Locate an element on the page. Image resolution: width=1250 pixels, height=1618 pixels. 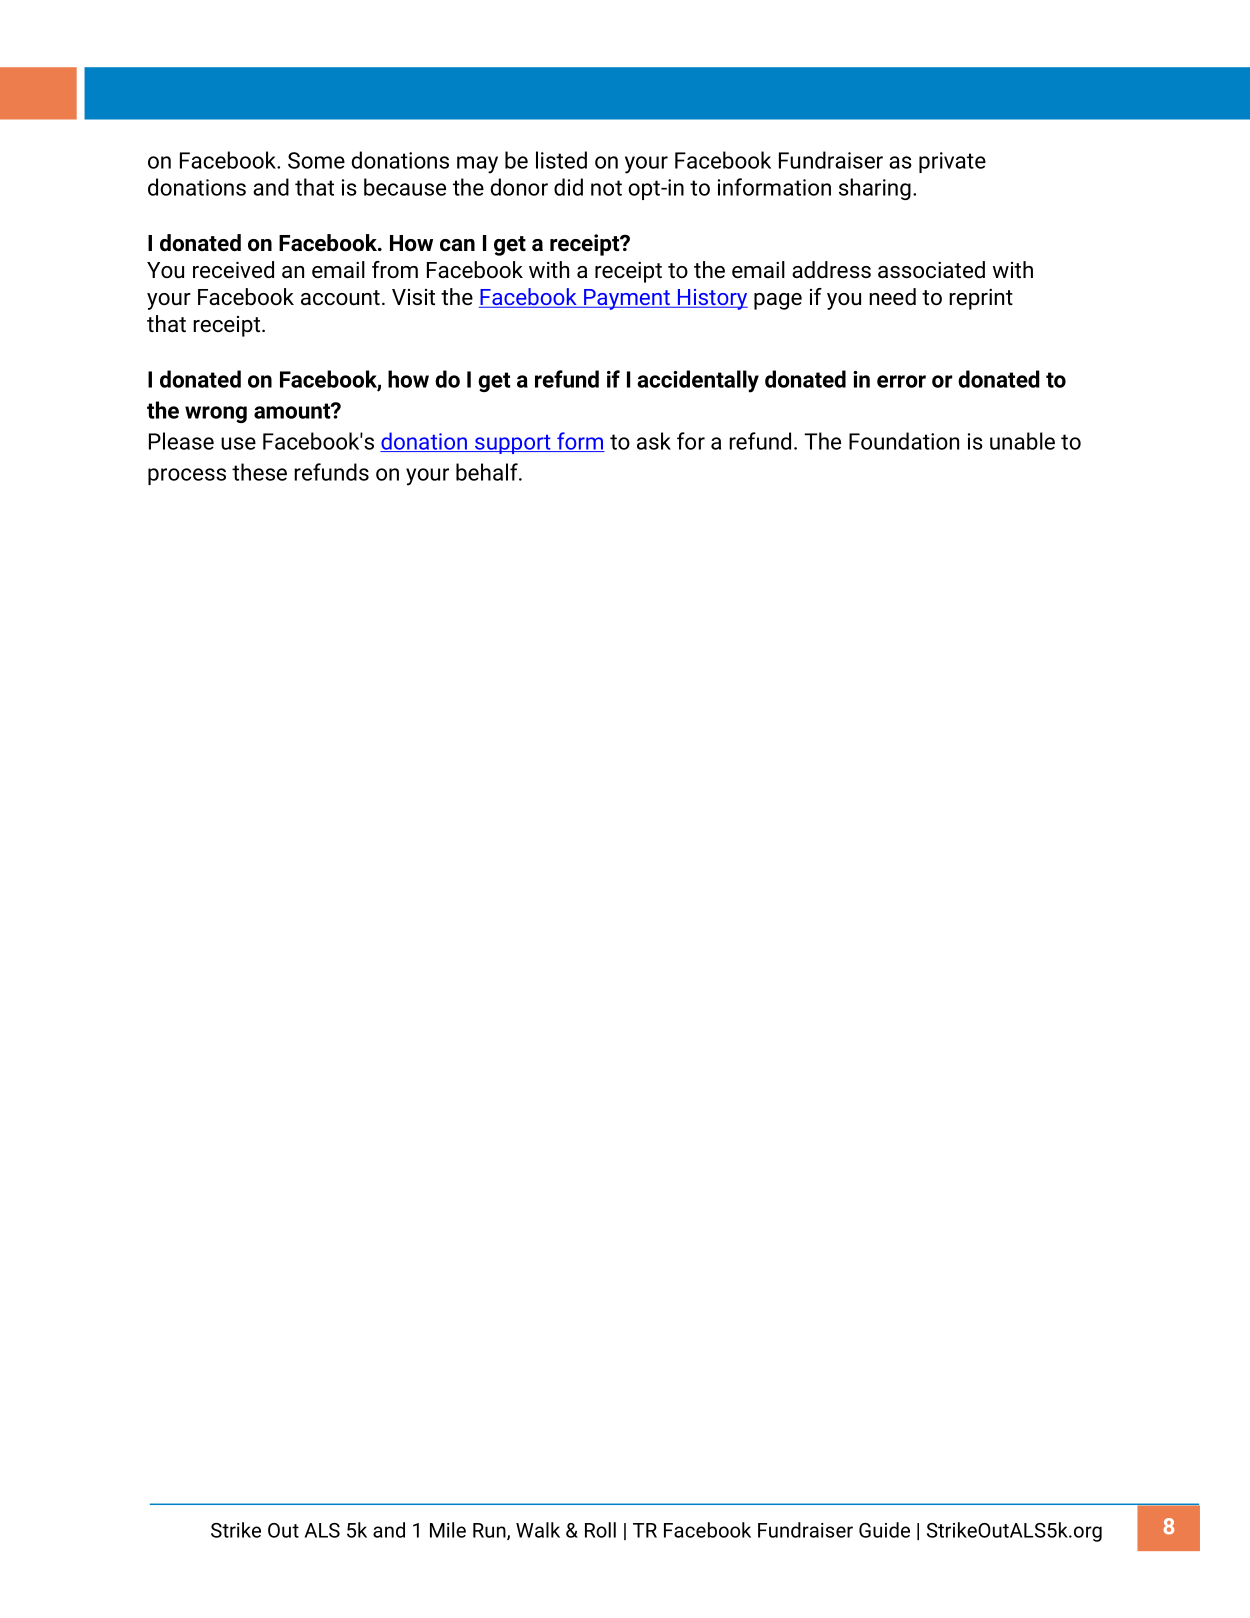
Mile is located at coordinates (448, 1530).
